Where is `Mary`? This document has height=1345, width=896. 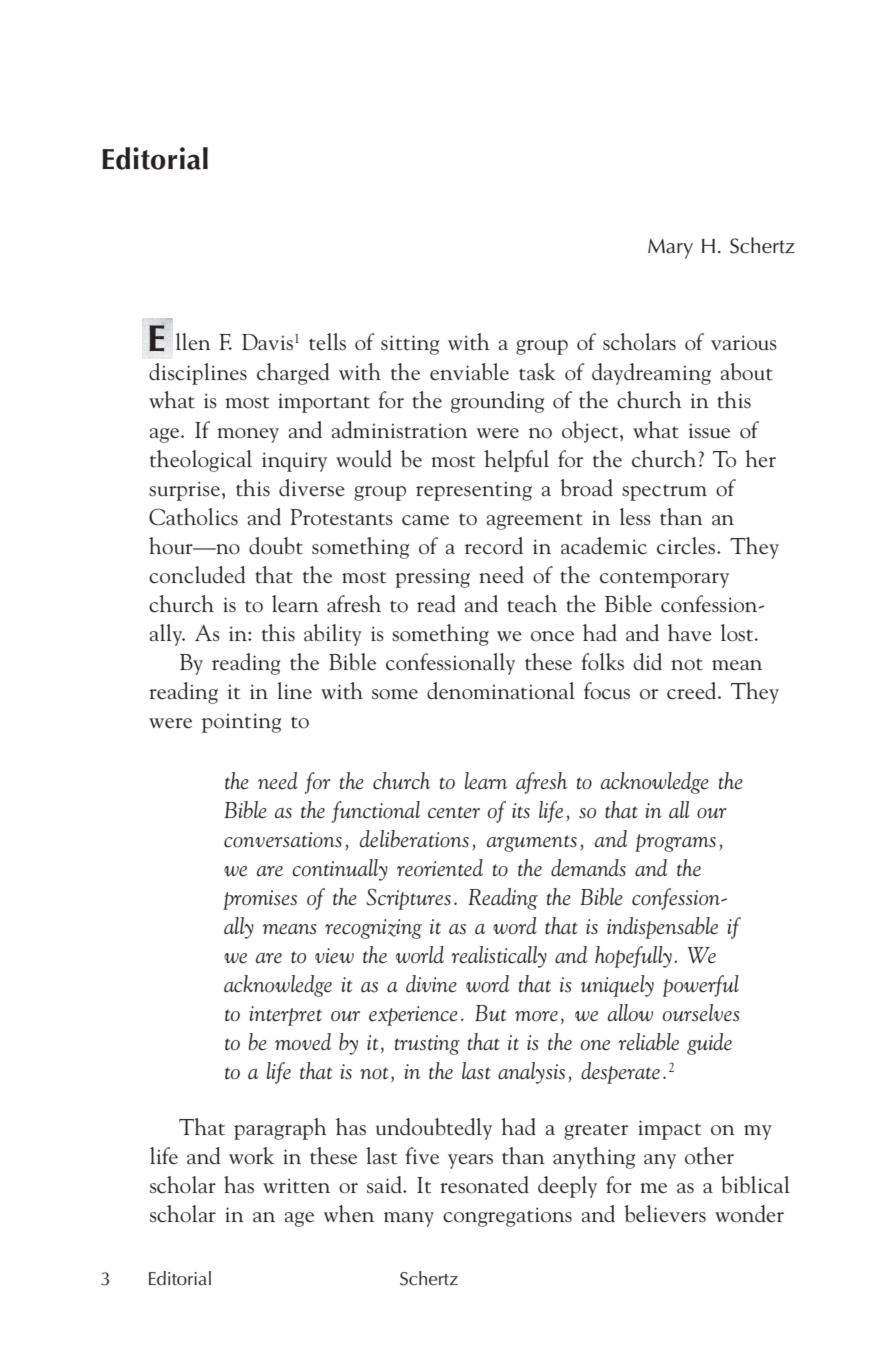 Mary is located at coordinates (670, 248).
